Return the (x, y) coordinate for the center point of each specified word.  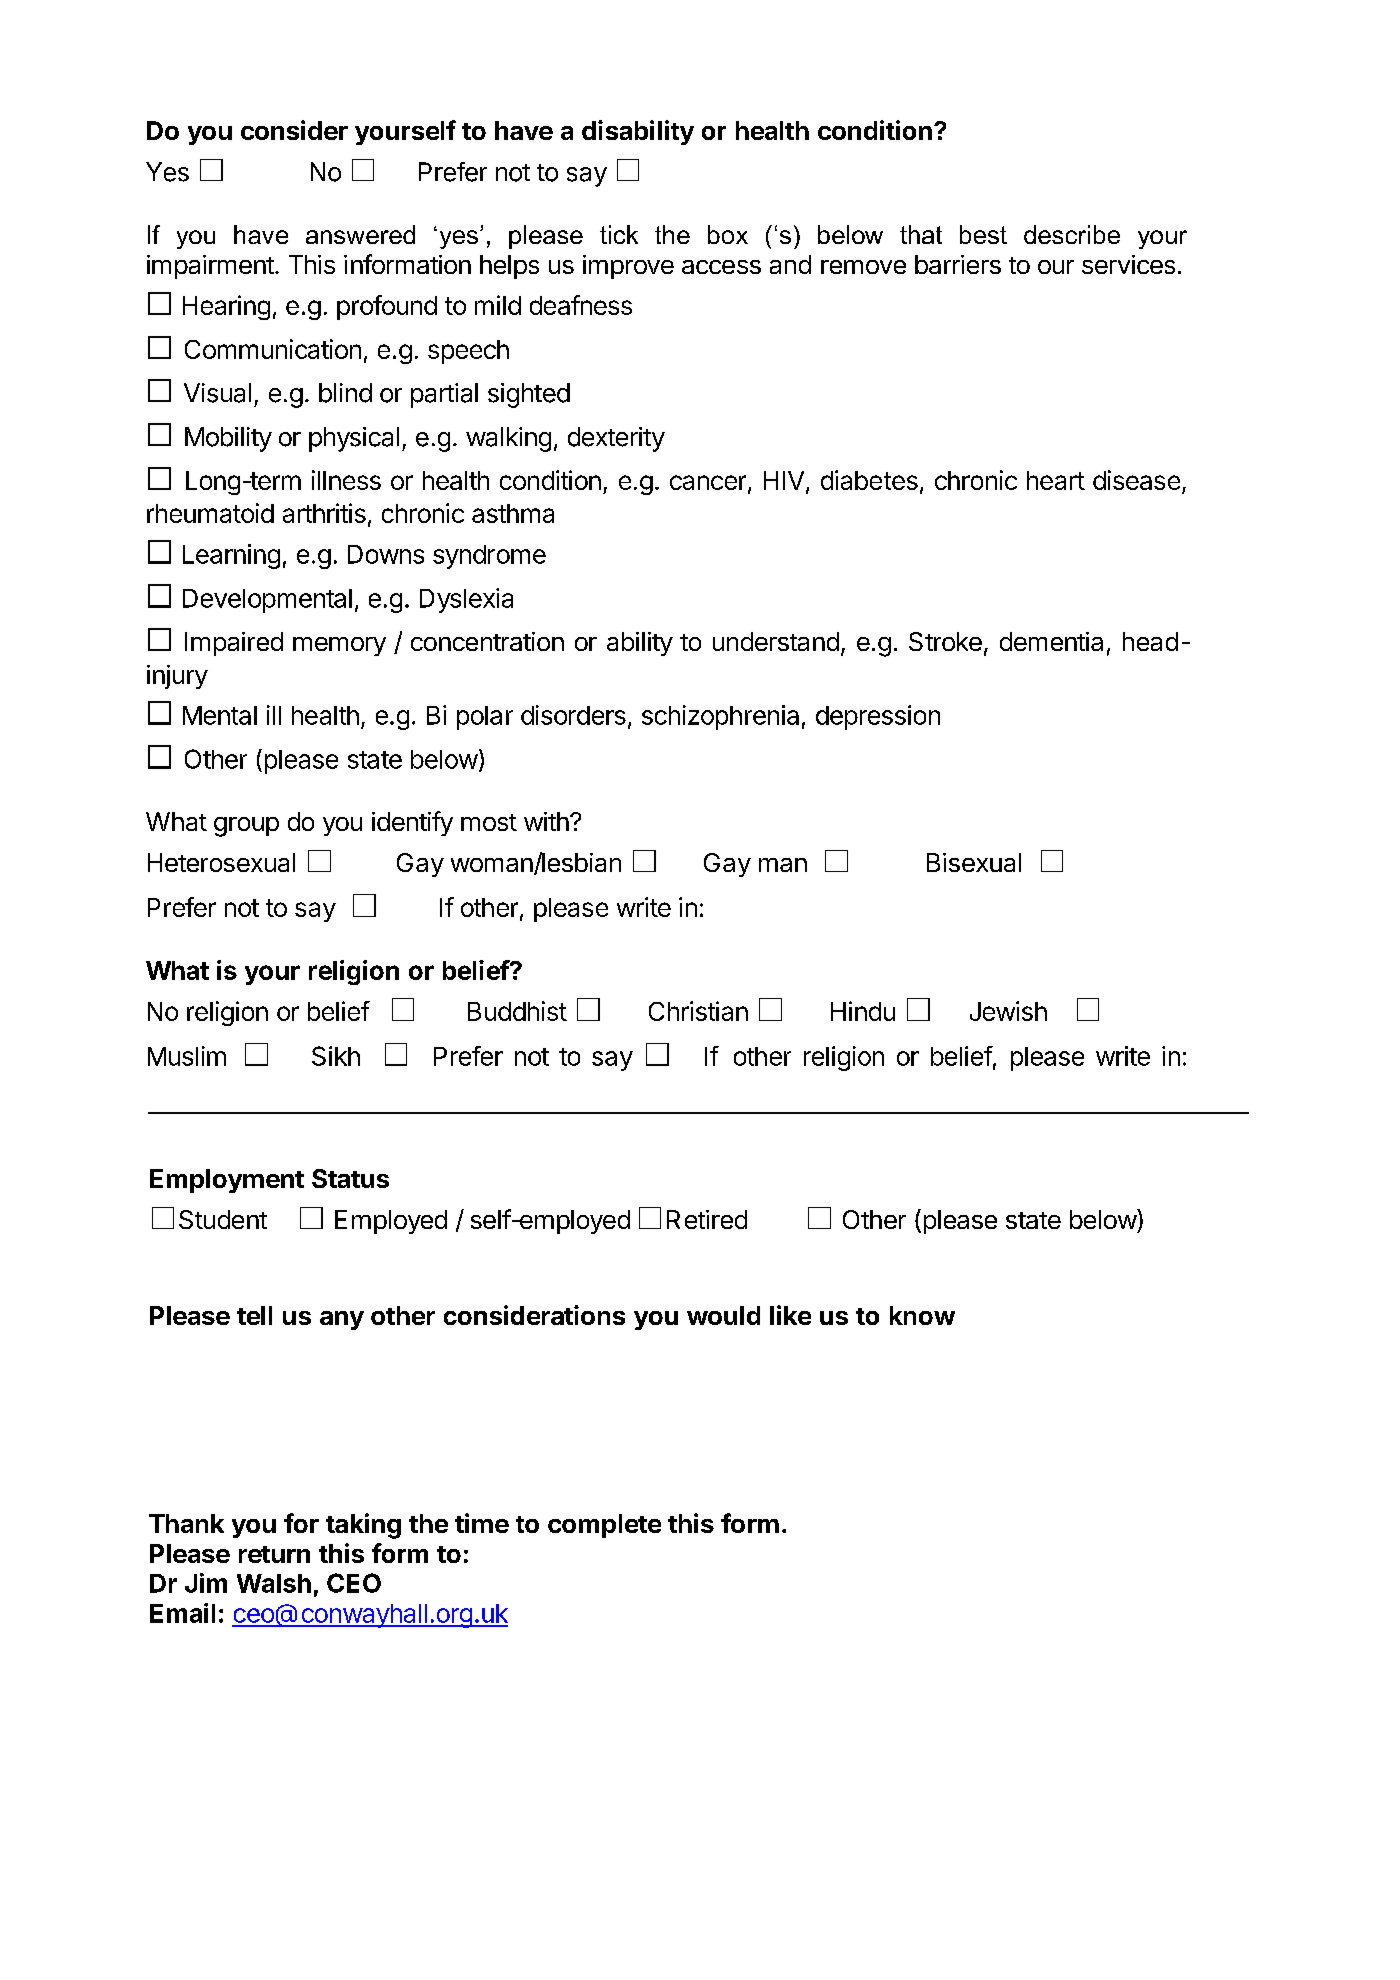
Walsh (274, 1583)
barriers (958, 264)
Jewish (1008, 1011)
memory (339, 646)
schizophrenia (720, 717)
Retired (707, 1219)
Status (350, 1178)
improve (628, 267)
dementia (1051, 641)
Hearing (226, 307)
